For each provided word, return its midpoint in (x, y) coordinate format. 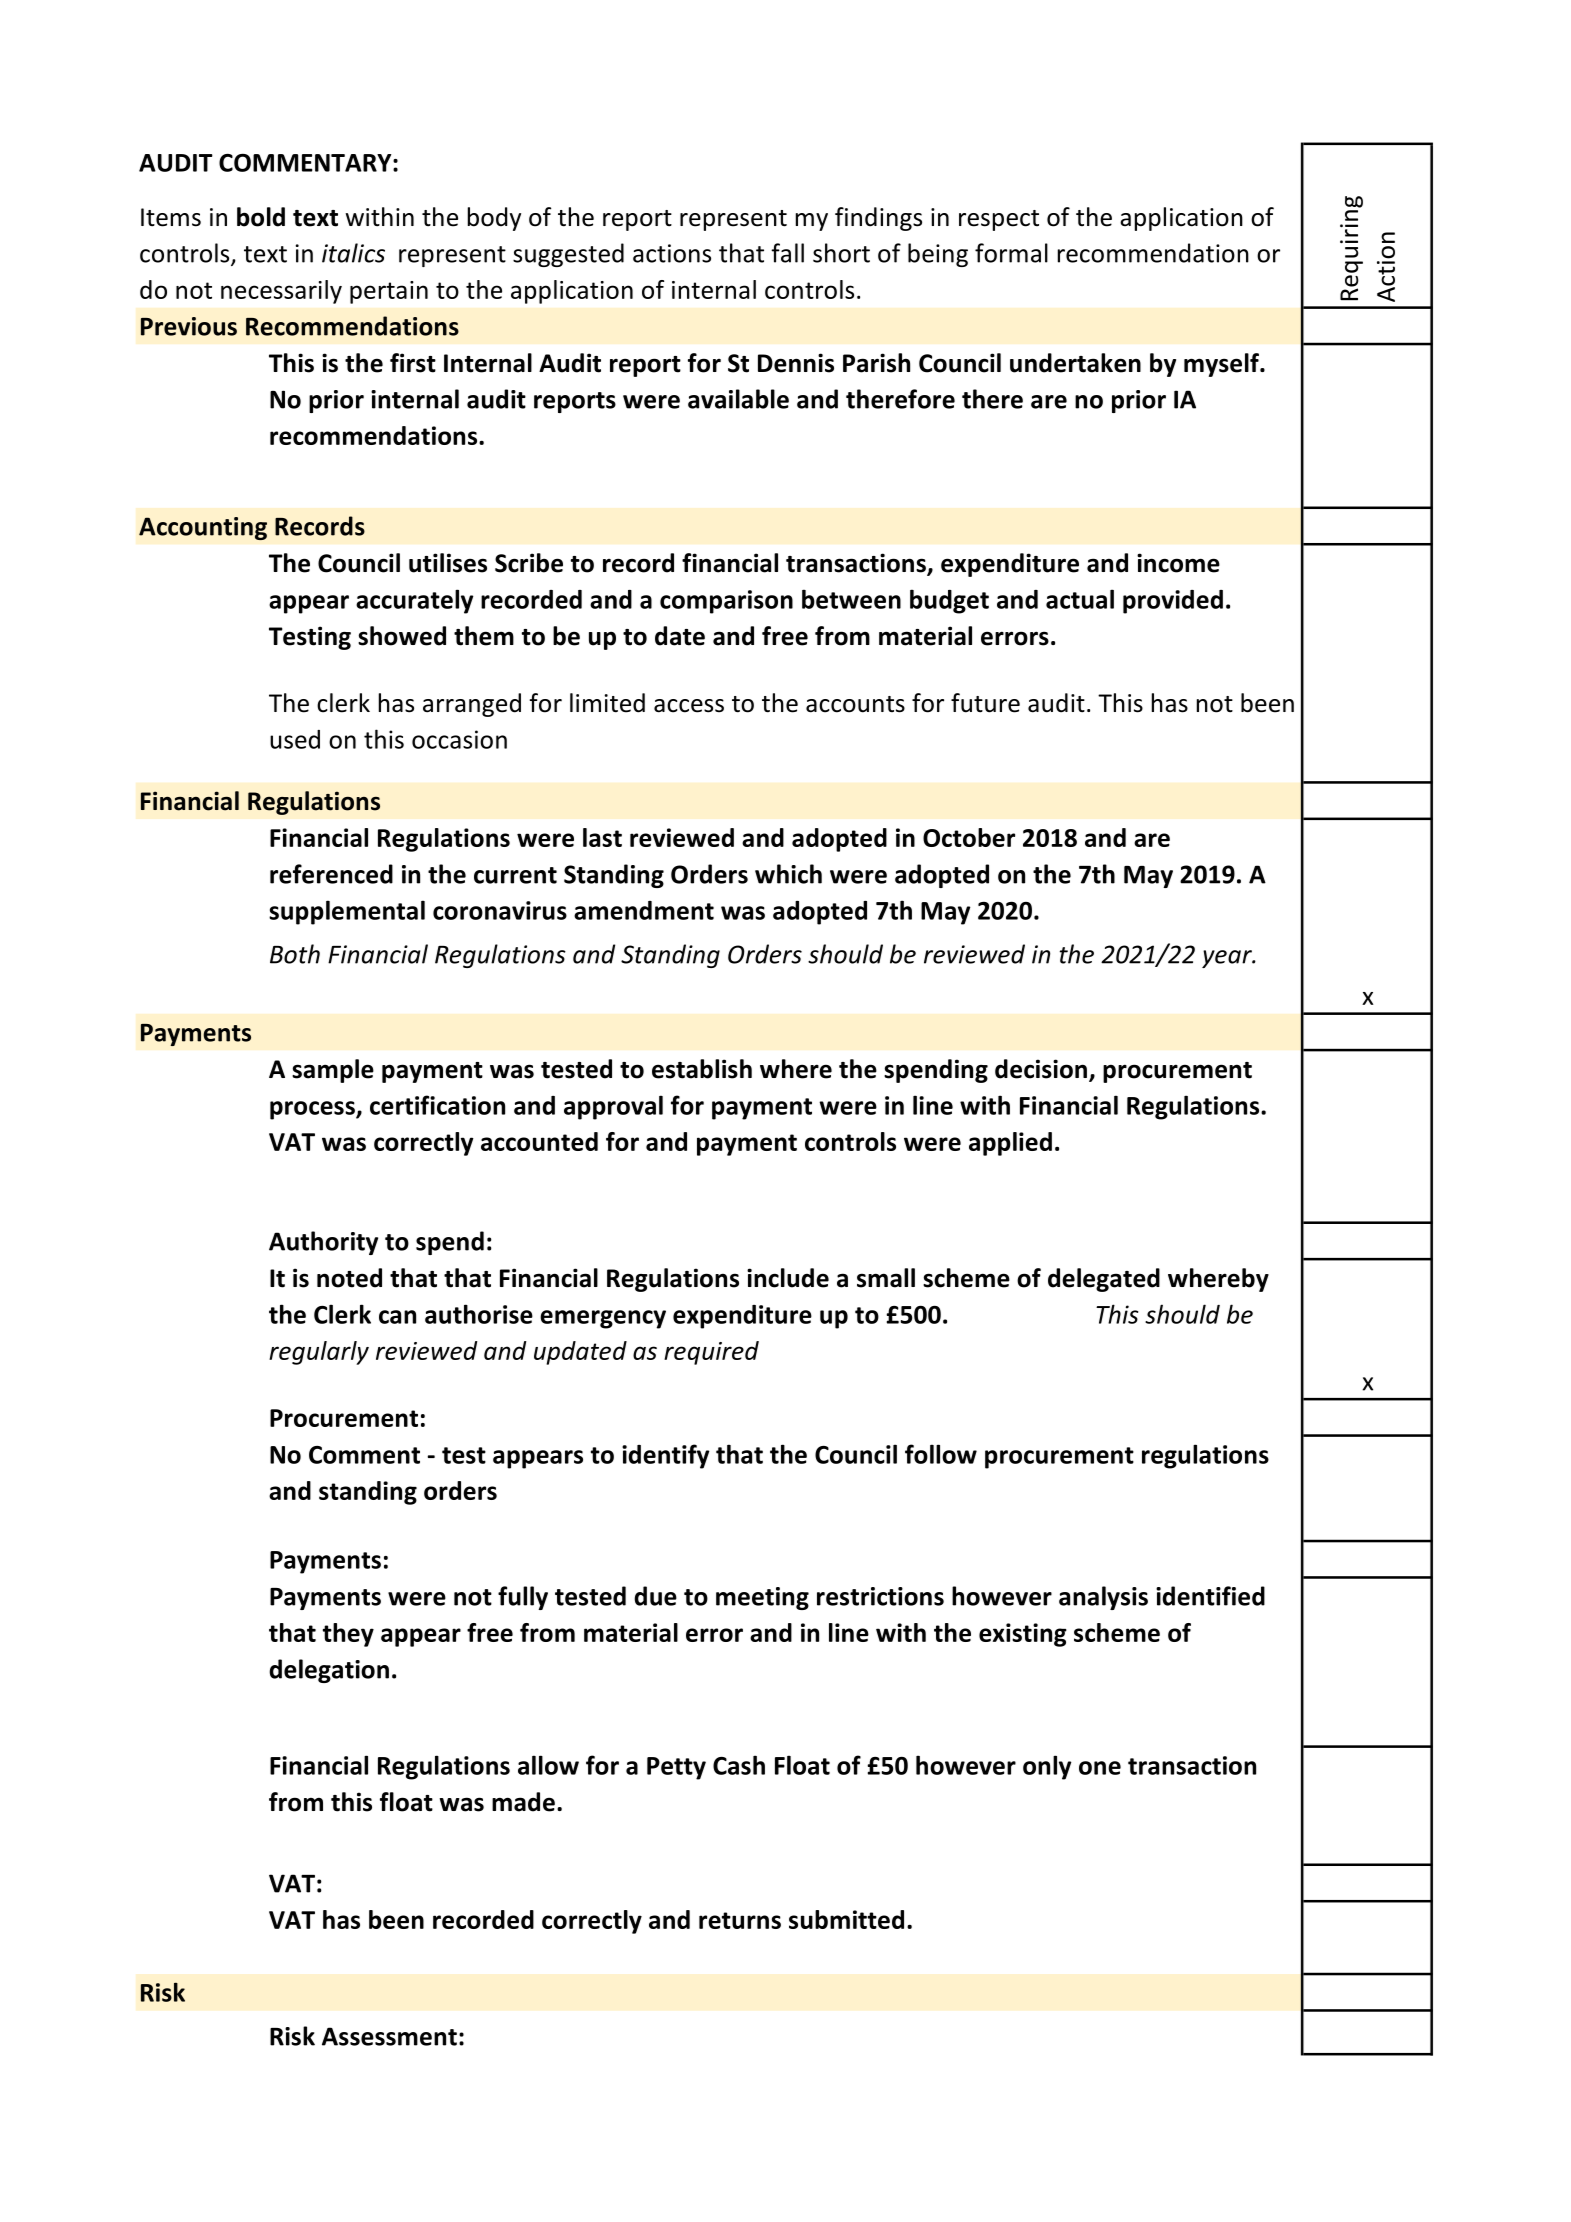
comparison (726, 602)
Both (295, 954)
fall (787, 253)
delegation (329, 1671)
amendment (644, 910)
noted (349, 1278)
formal (1011, 253)
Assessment (389, 2036)
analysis (1103, 1598)
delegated (1104, 1280)
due (655, 1596)
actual (1080, 599)
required (711, 1353)
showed (402, 636)
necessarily (281, 292)
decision (1041, 1069)
